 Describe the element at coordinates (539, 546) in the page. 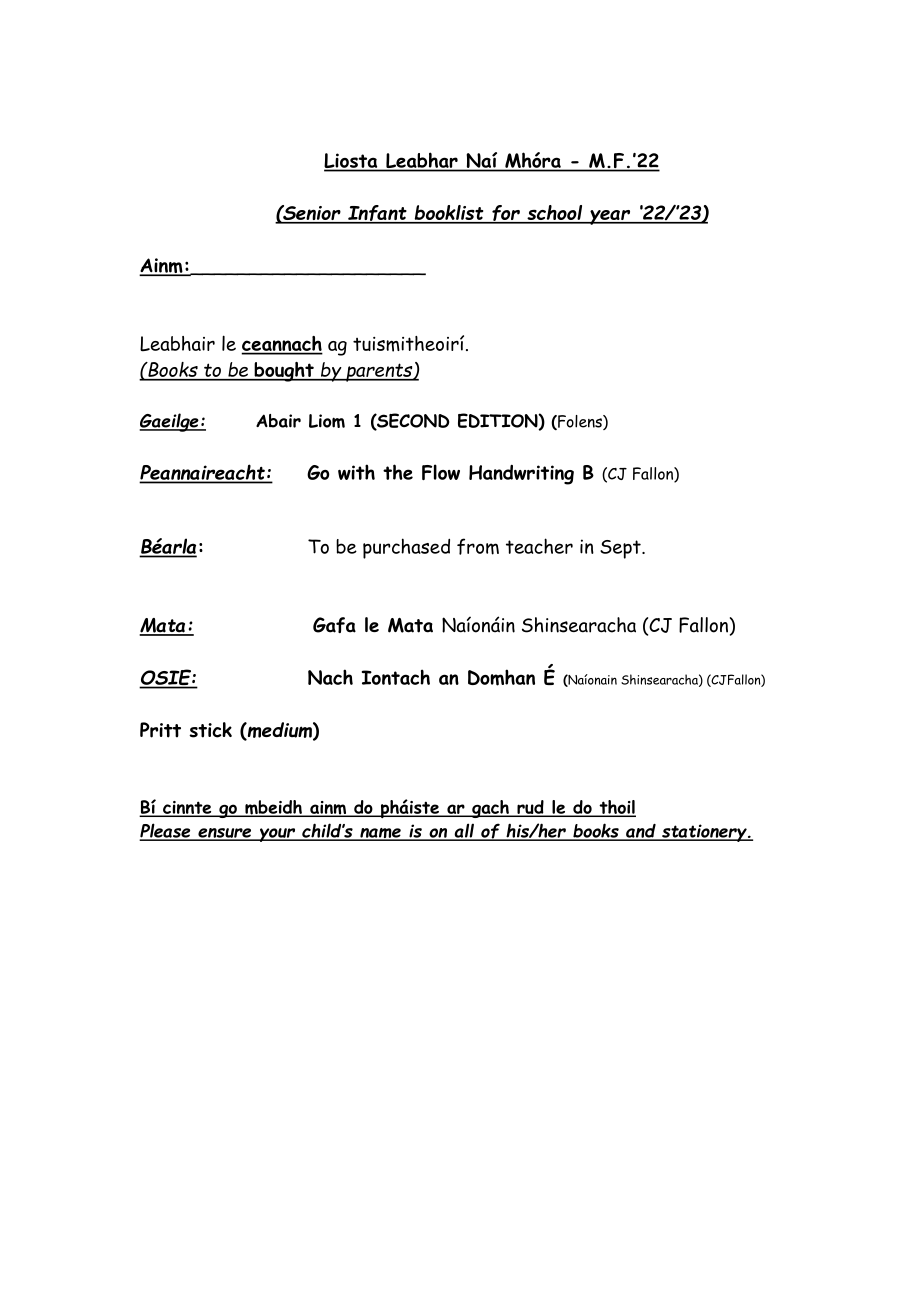

I see `teacher` at that location.
